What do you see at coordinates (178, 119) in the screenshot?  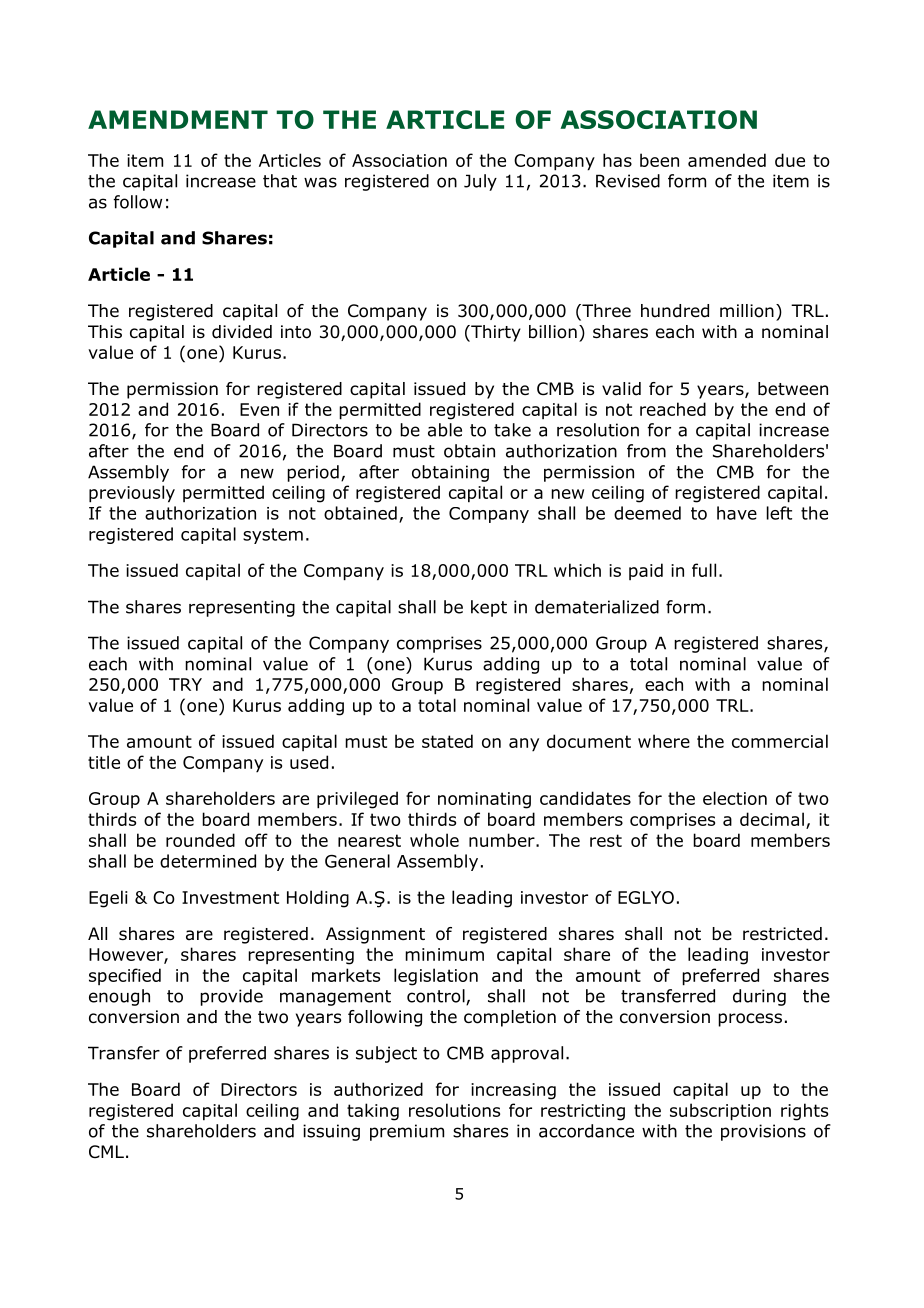 I see `AMENDMENT` at bounding box center [178, 119].
